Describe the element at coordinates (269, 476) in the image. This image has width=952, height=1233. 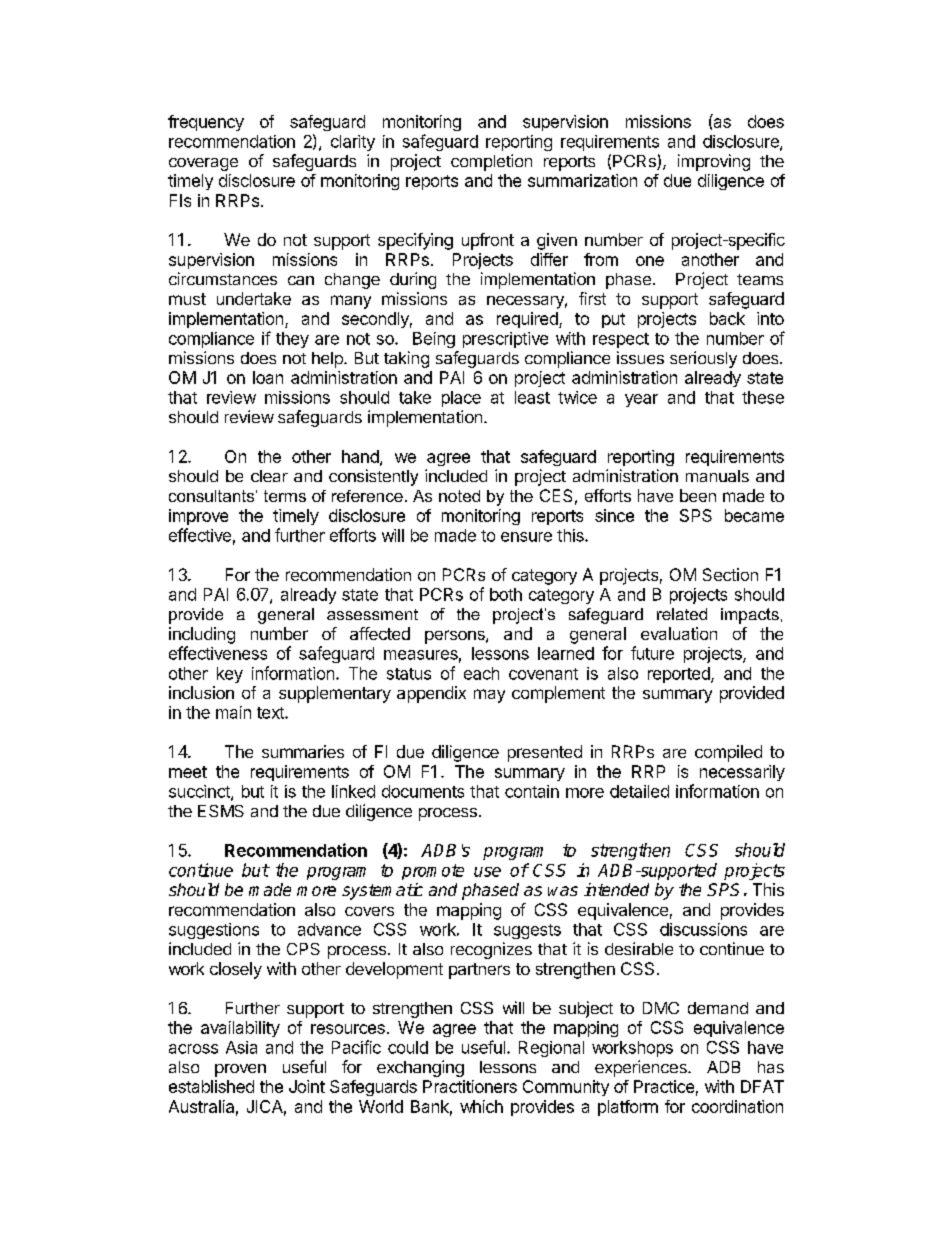
I see `clear` at that location.
